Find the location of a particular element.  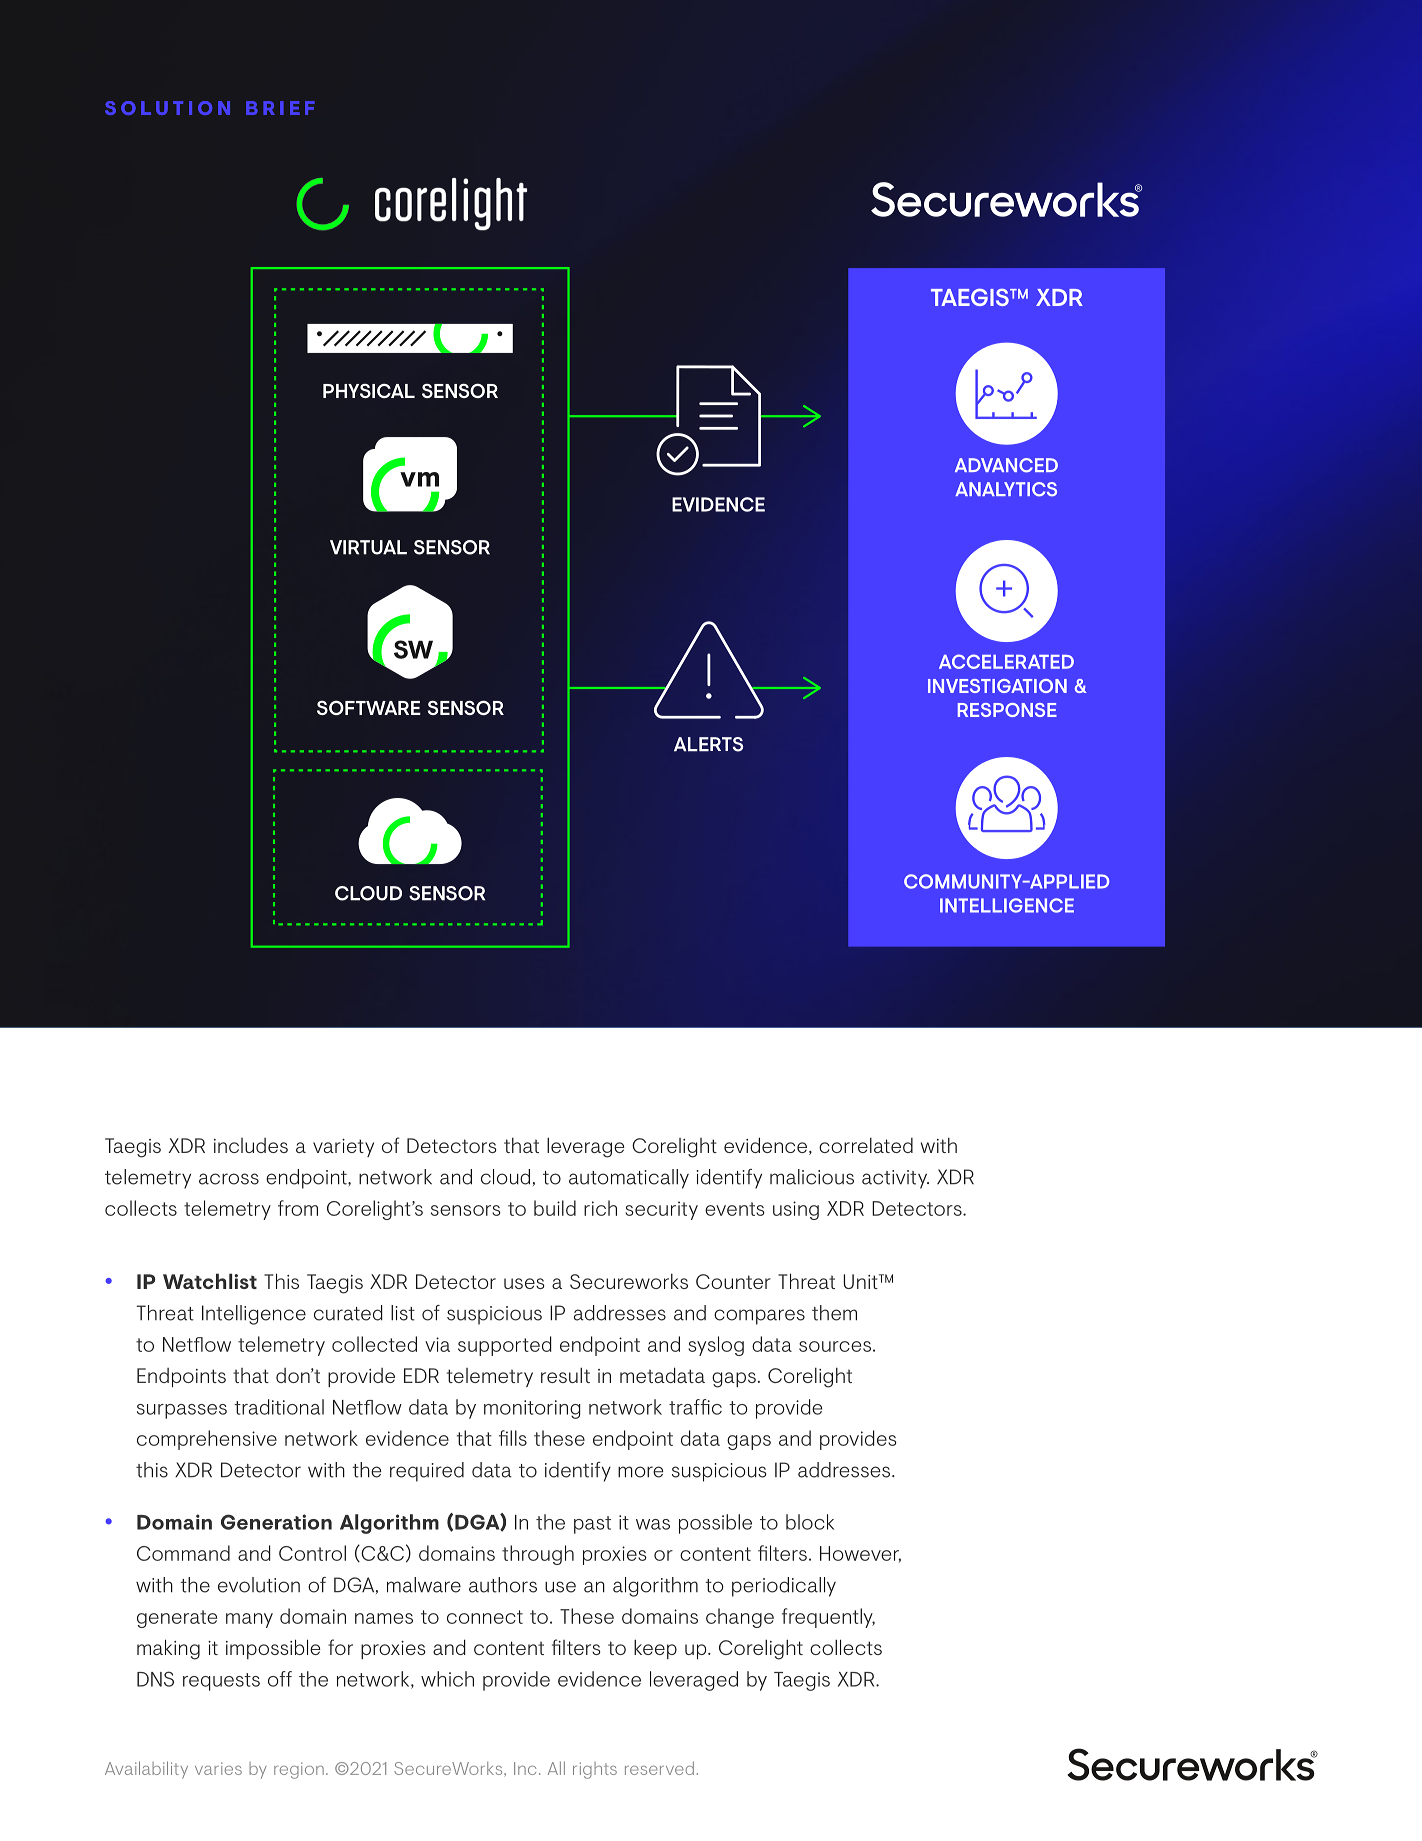

automatically is located at coordinates (629, 1179).
